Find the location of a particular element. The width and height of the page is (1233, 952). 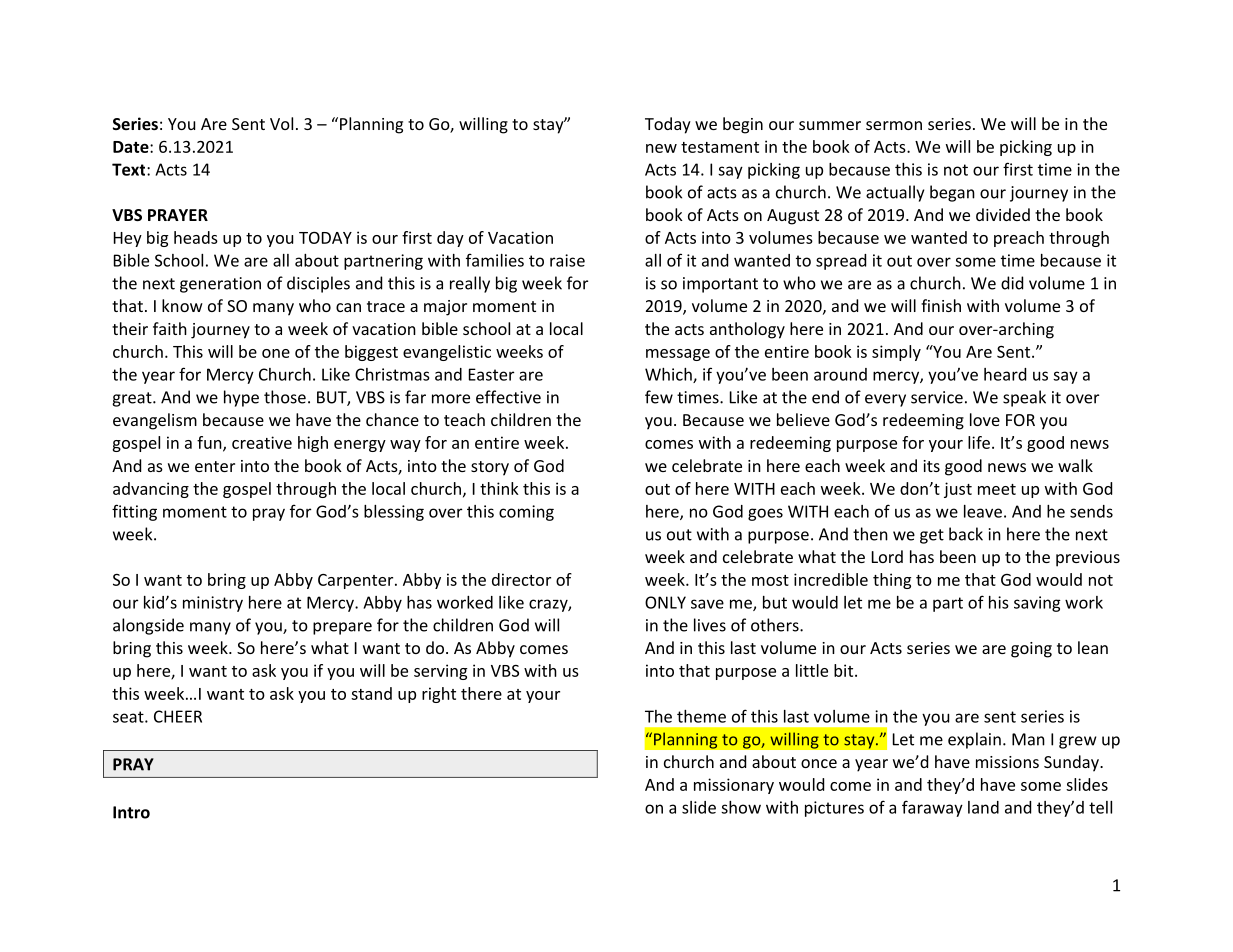

missionary is located at coordinates (734, 786).
